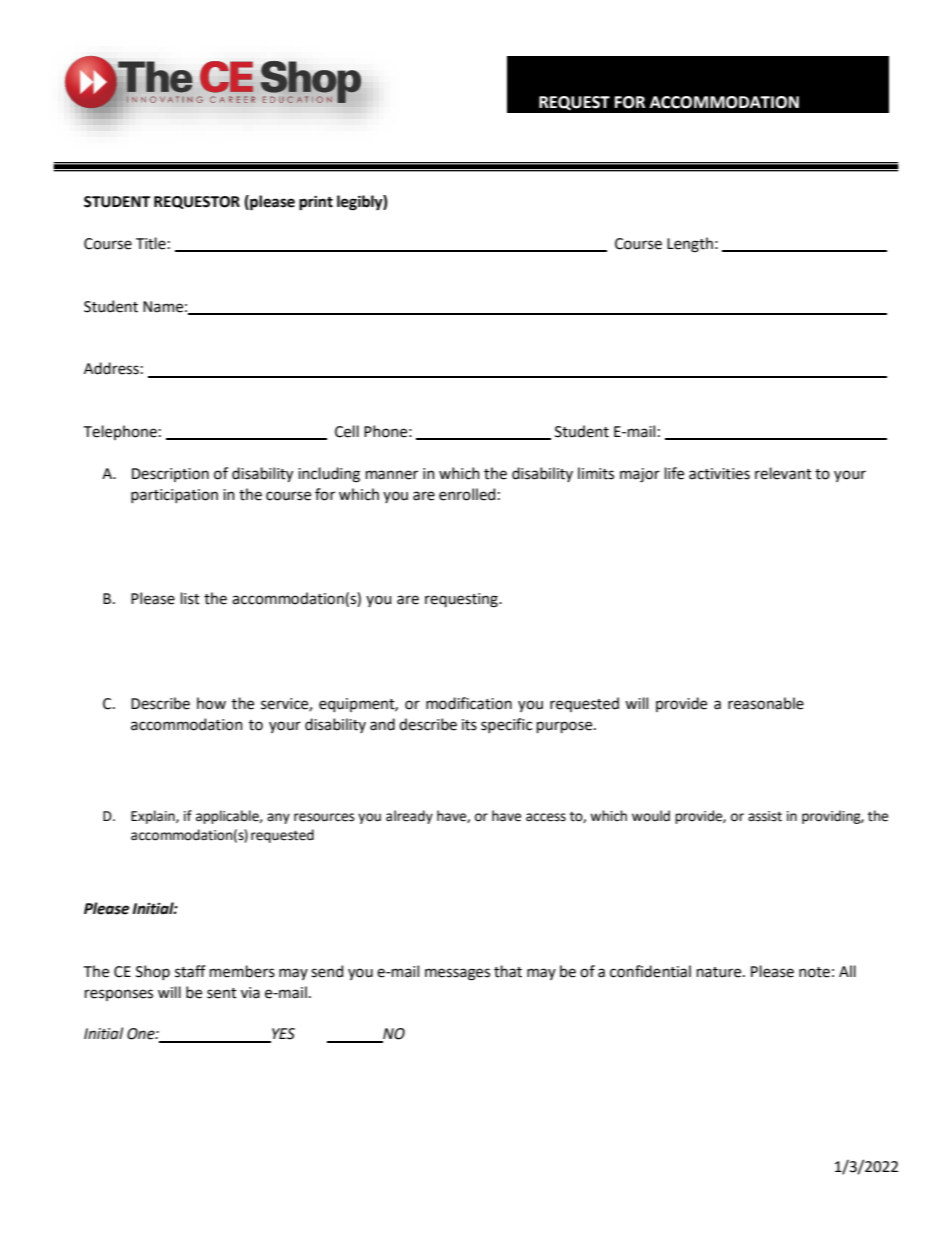  I want to click on participation, so click(174, 496).
